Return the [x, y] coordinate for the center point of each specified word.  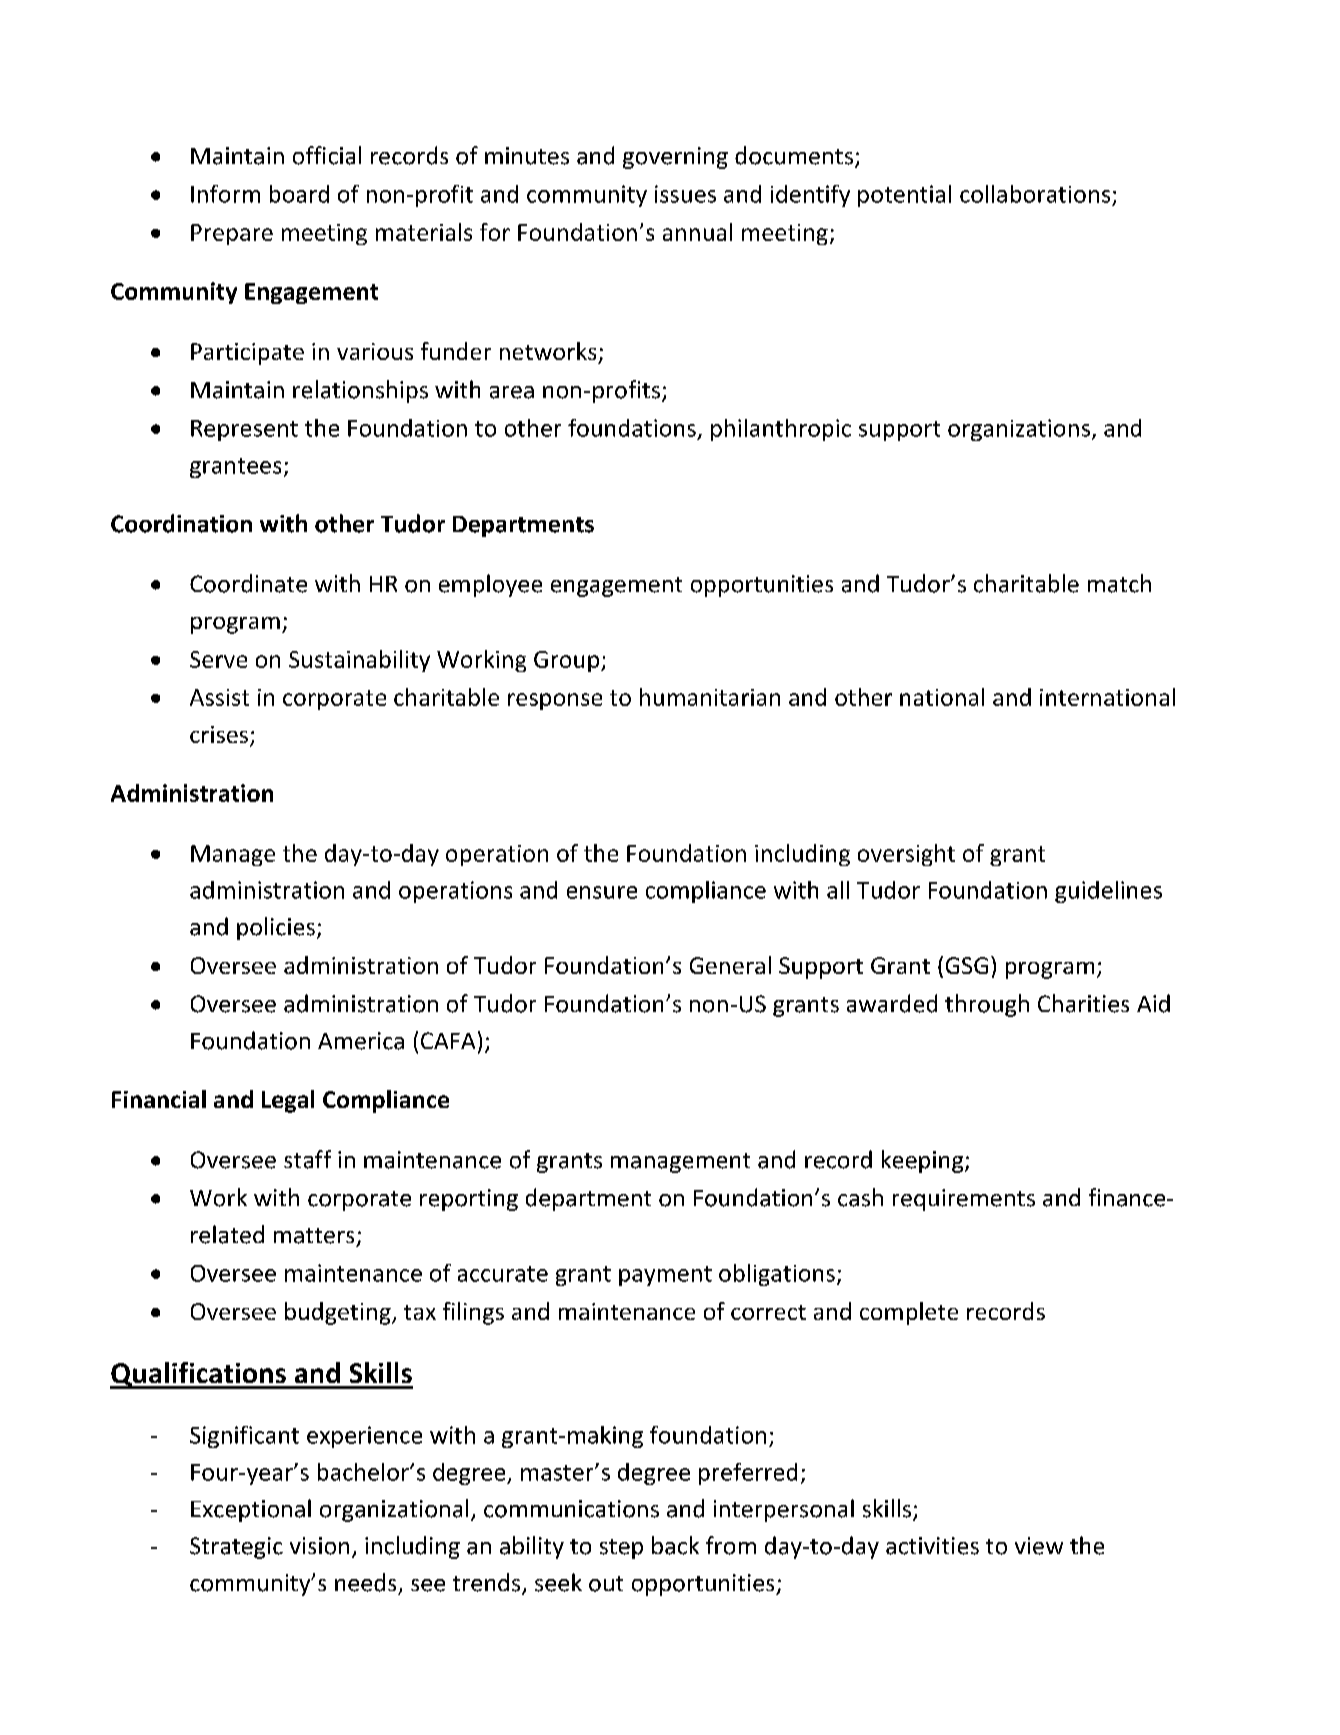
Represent [244, 430]
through [987, 1005]
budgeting [339, 1313]
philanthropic [781, 430]
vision [319, 1546]
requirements [964, 1200]
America [361, 1041]
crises [220, 736]
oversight [906, 855]
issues [685, 194]
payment [665, 1276]
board [299, 194]
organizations [1019, 430]
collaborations [1035, 194]
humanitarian [710, 697]
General [730, 965]
